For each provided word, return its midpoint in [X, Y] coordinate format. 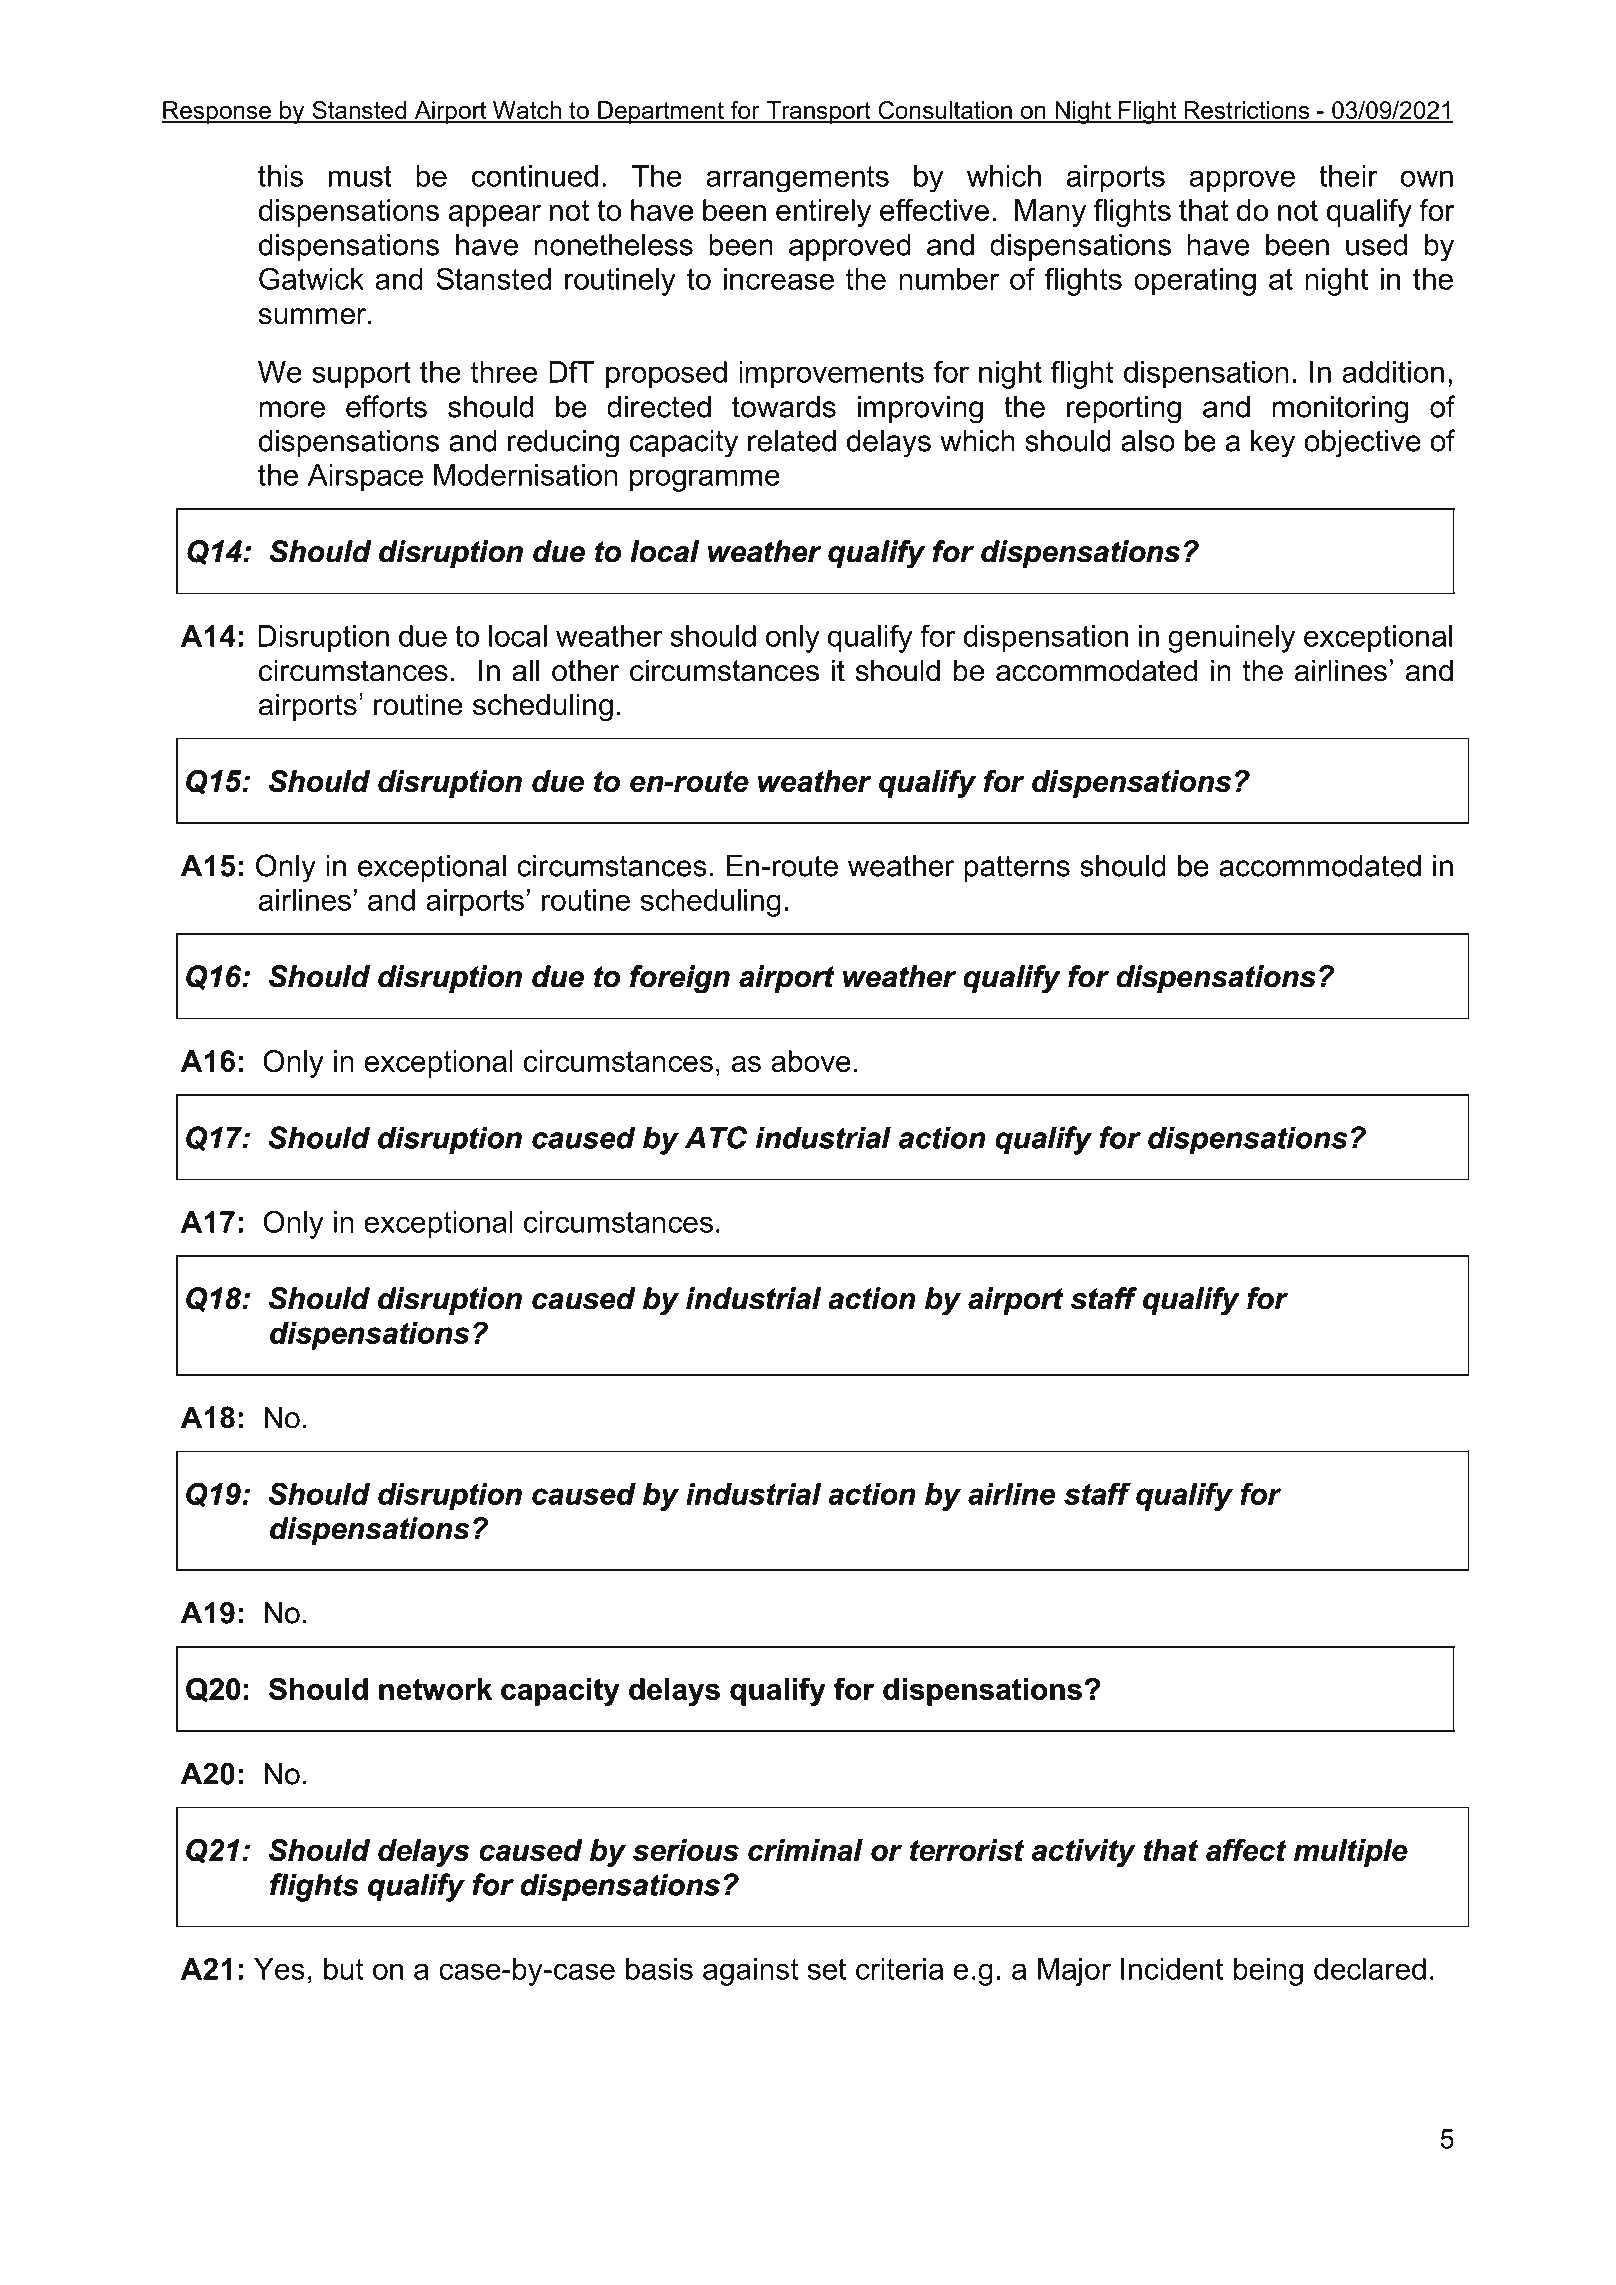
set [827, 1969]
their [1348, 176]
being [1268, 1972]
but [343, 1969]
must [360, 176]
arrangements [797, 179]
